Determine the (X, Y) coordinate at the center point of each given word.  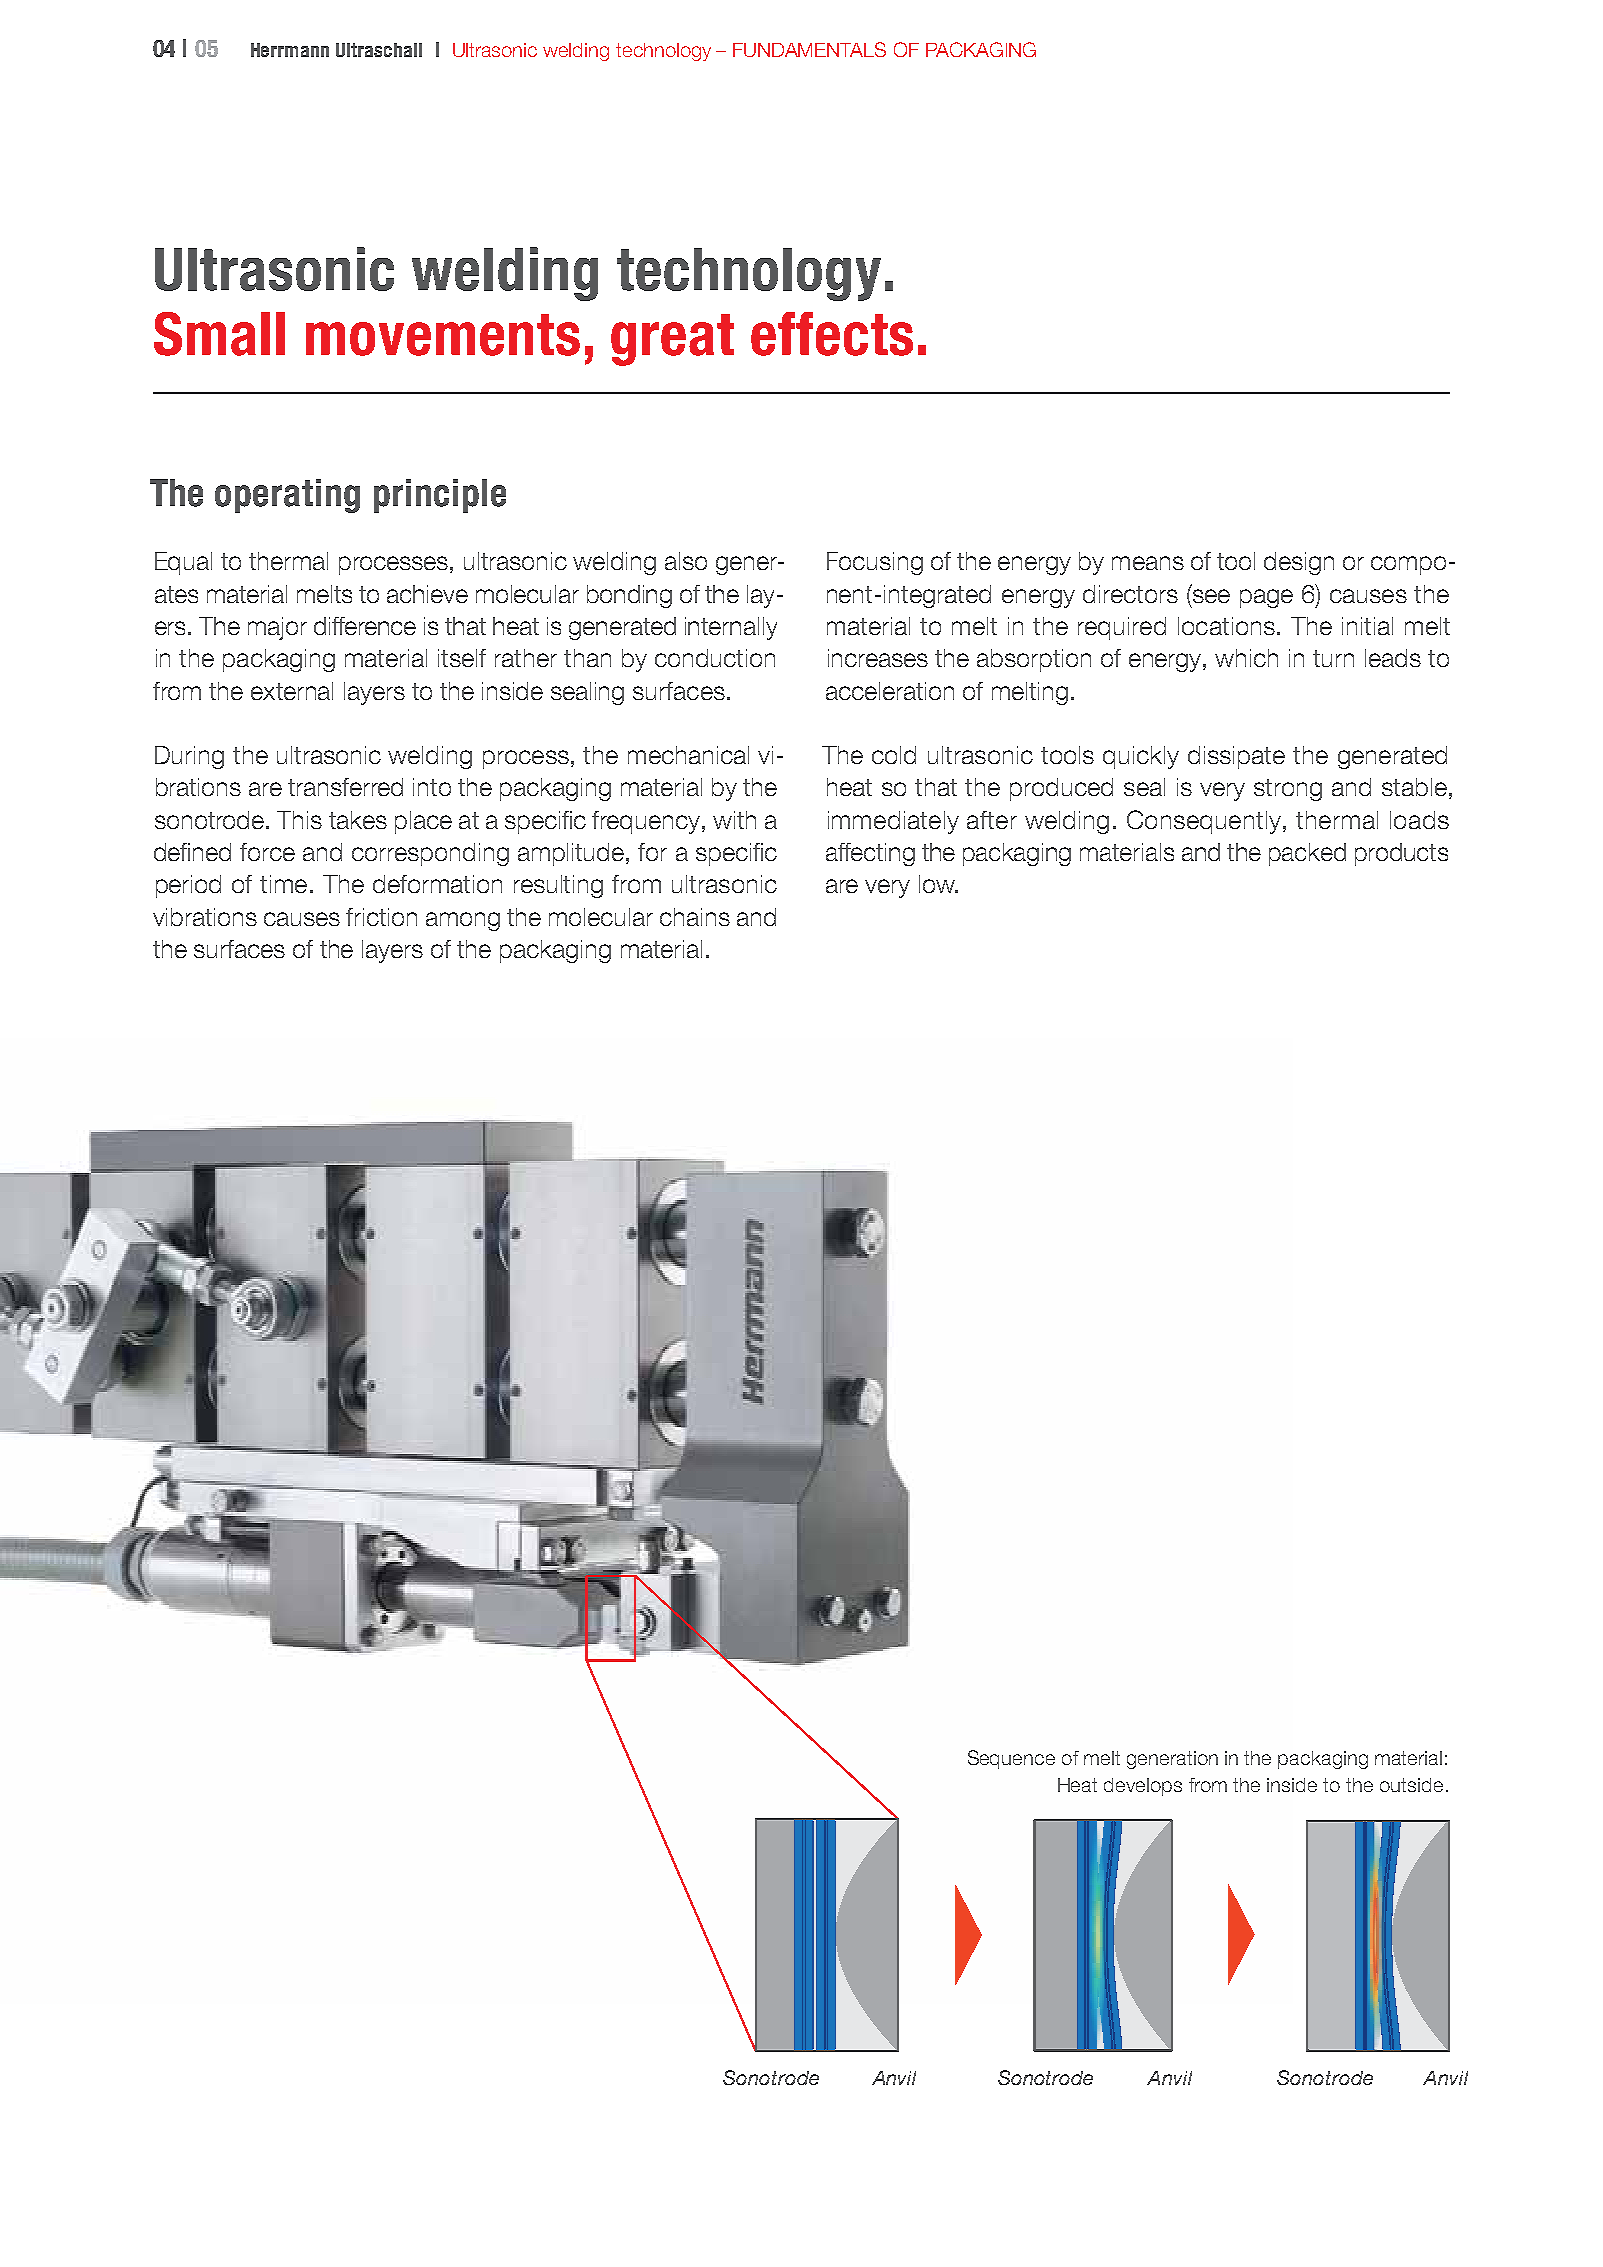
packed (1307, 854)
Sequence (1011, 1759)
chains (695, 917)
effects (832, 334)
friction (381, 917)
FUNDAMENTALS (809, 49)
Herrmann (290, 50)
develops (1143, 1787)
